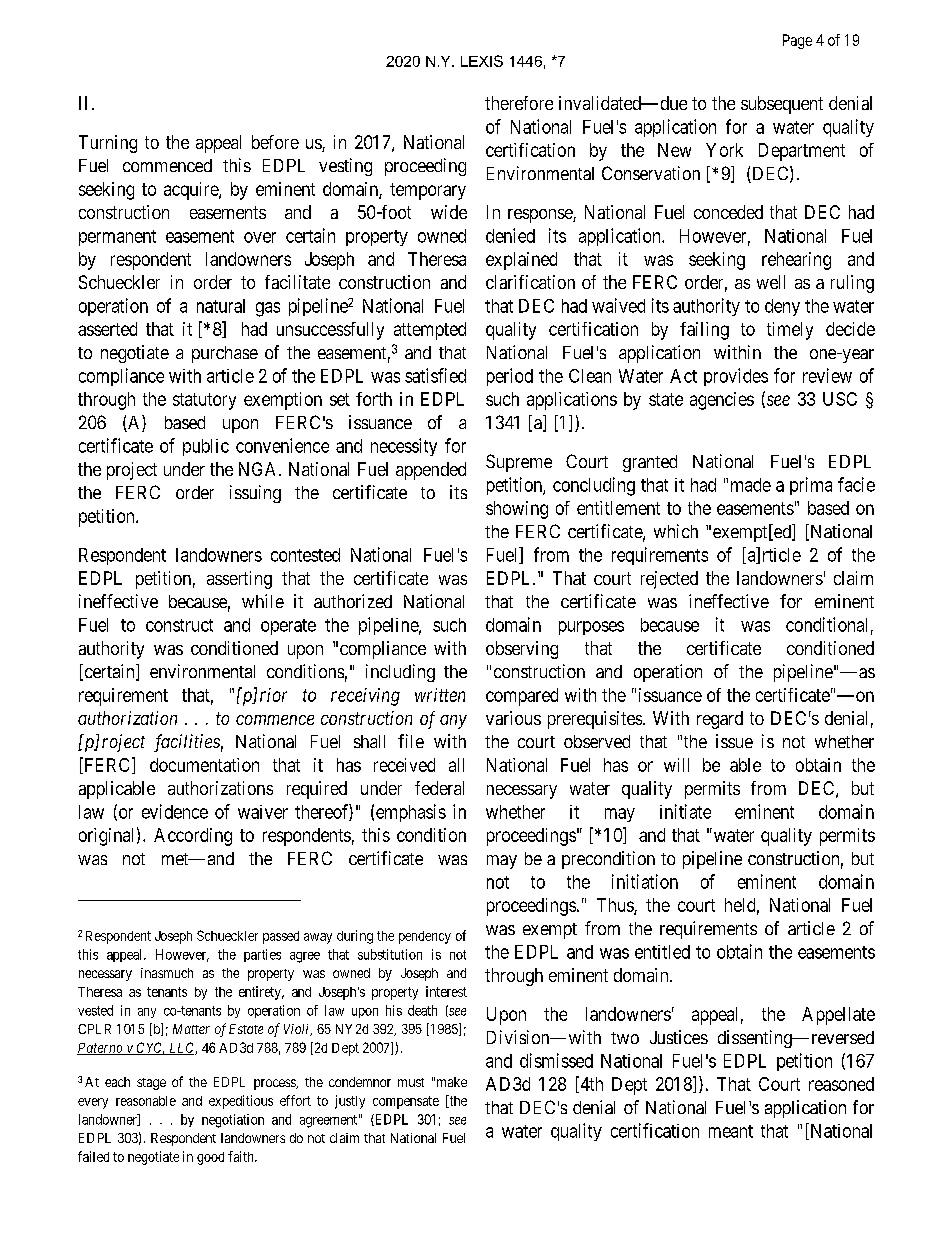 This screenshot has width=952, height=1233. I want to click on public, so click(206, 447).
